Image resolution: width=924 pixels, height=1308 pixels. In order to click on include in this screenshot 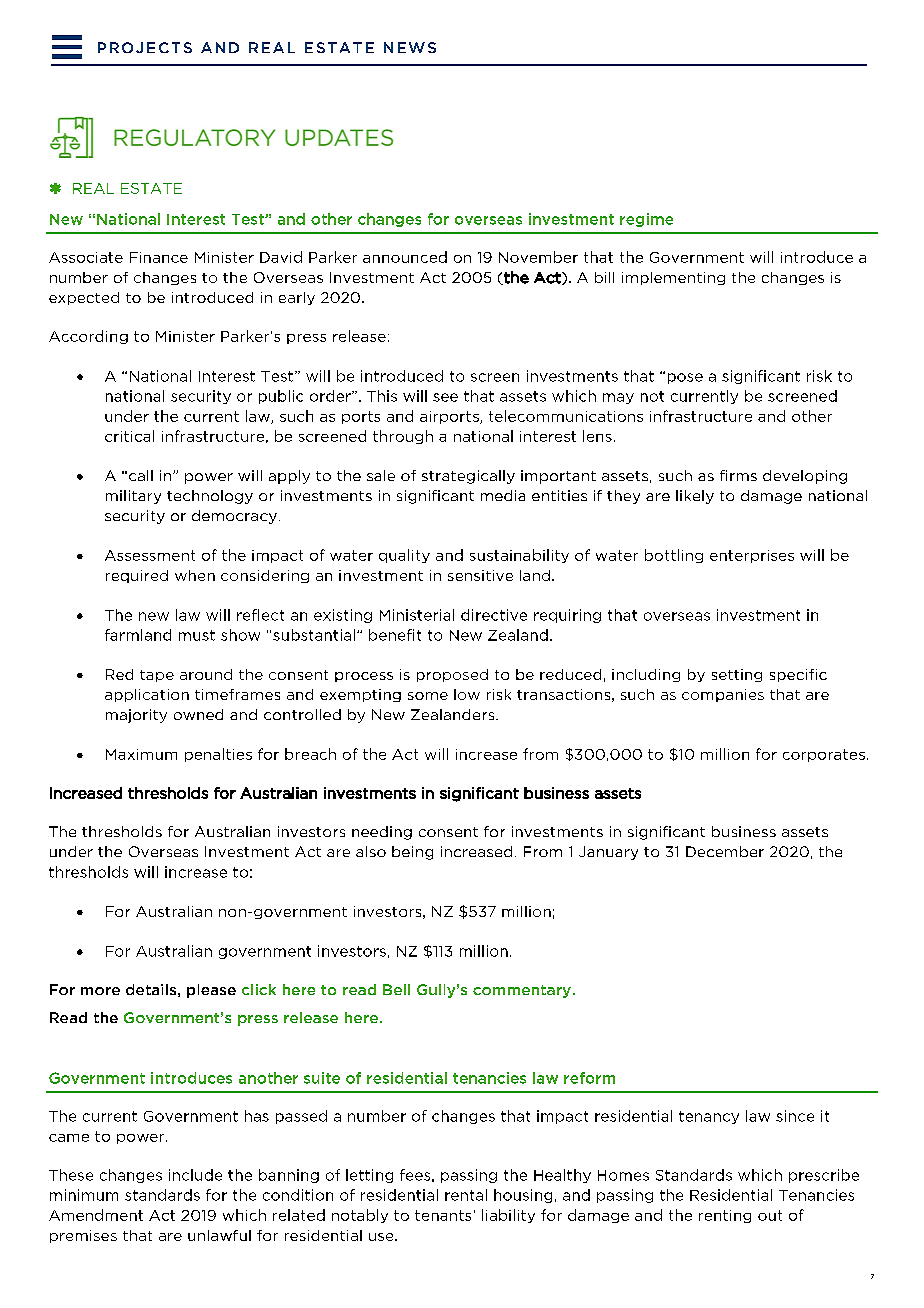, I will do `click(195, 1175)`.
